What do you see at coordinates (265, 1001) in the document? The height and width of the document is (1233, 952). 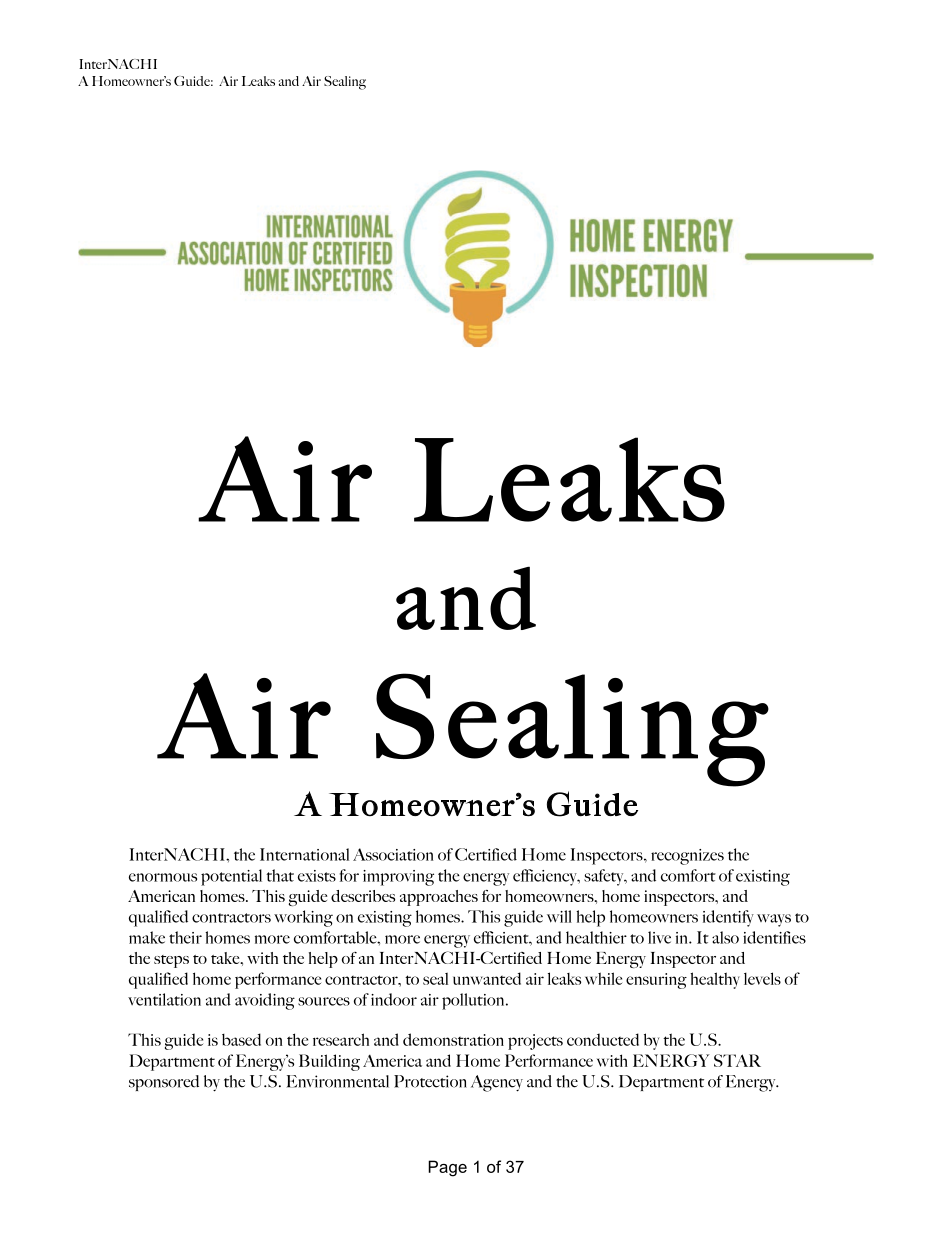 I see `avoiding` at bounding box center [265, 1001].
